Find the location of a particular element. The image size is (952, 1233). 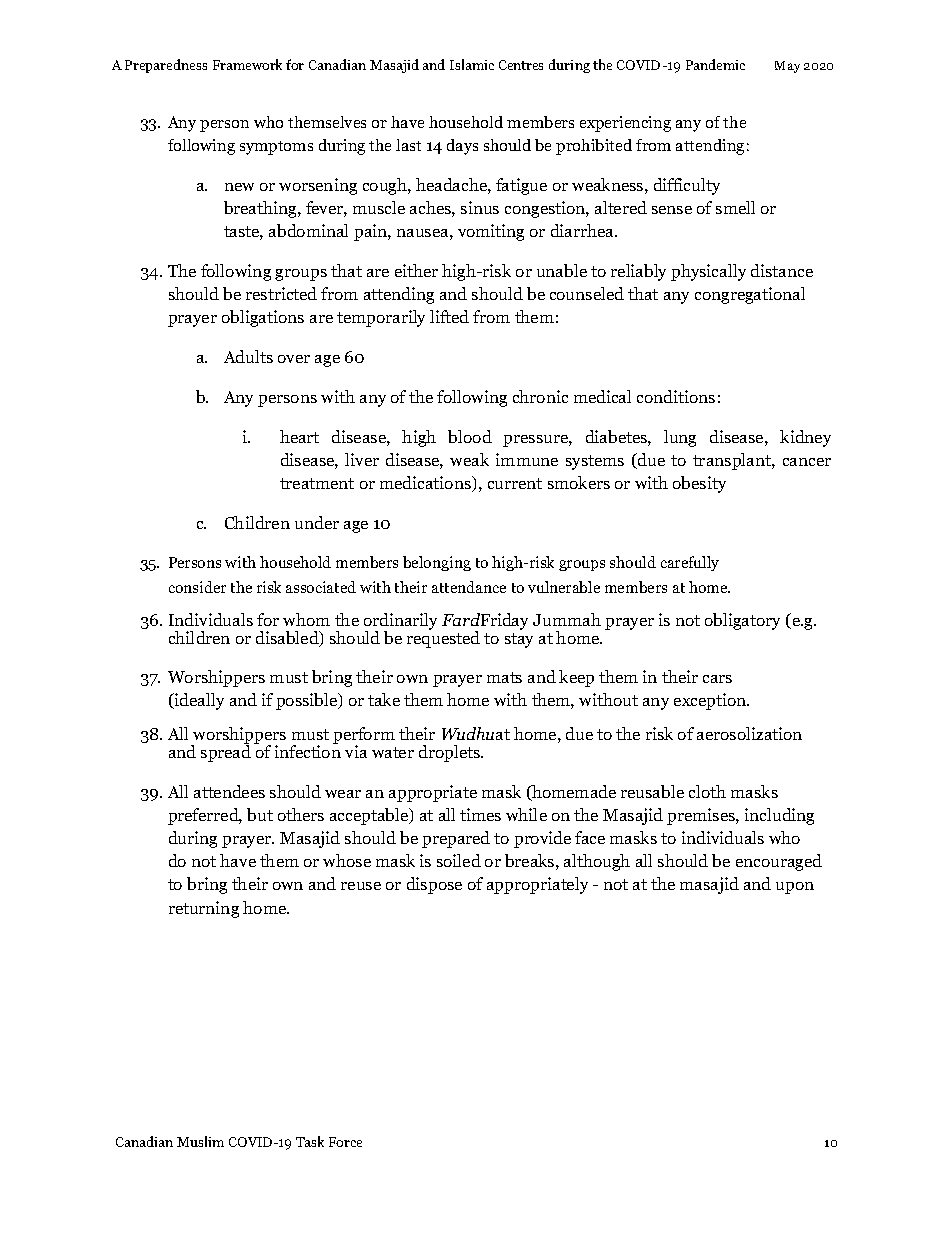

treatment is located at coordinates (317, 483).
